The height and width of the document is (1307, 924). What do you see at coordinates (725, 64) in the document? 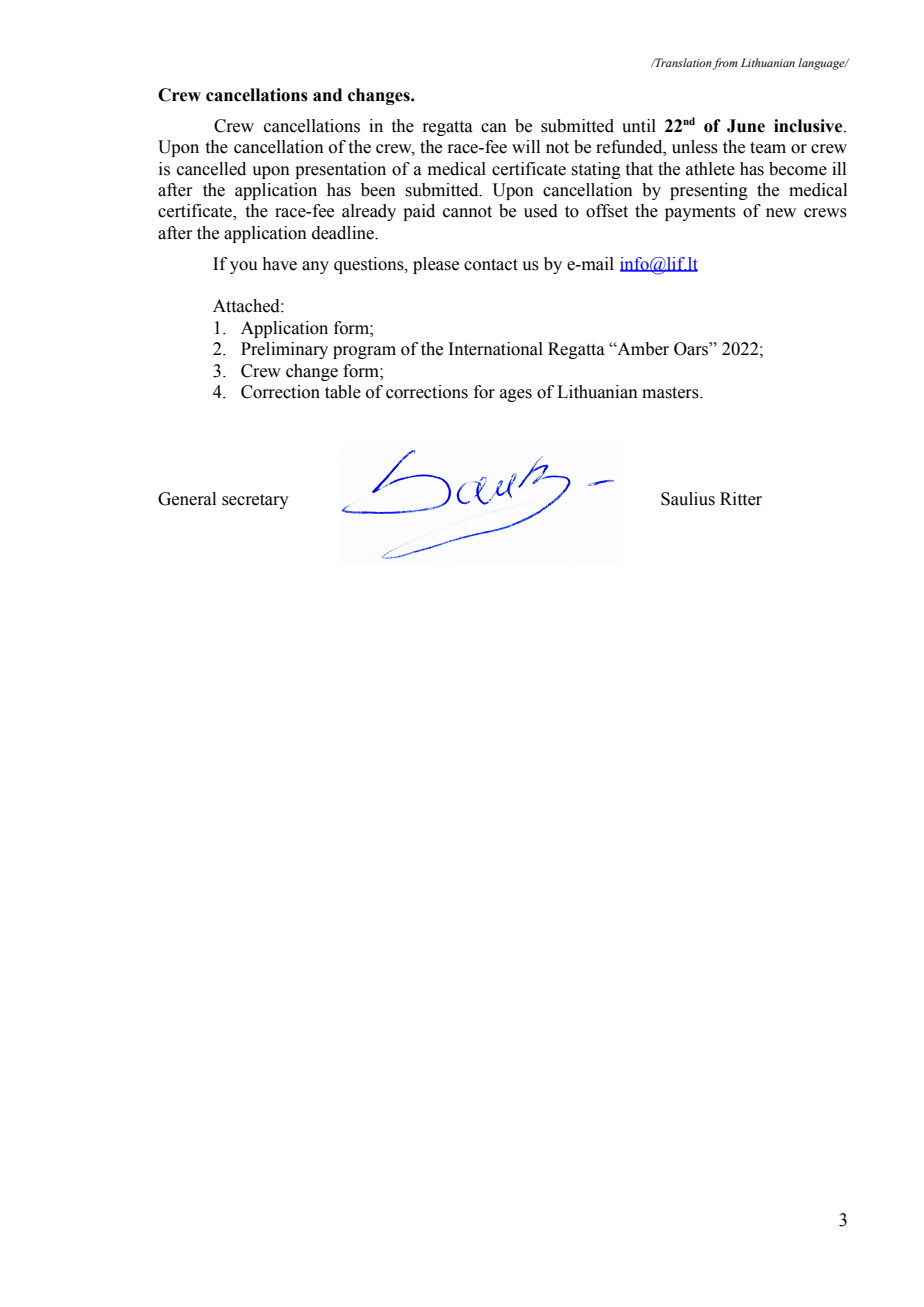
I see `from` at bounding box center [725, 64].
